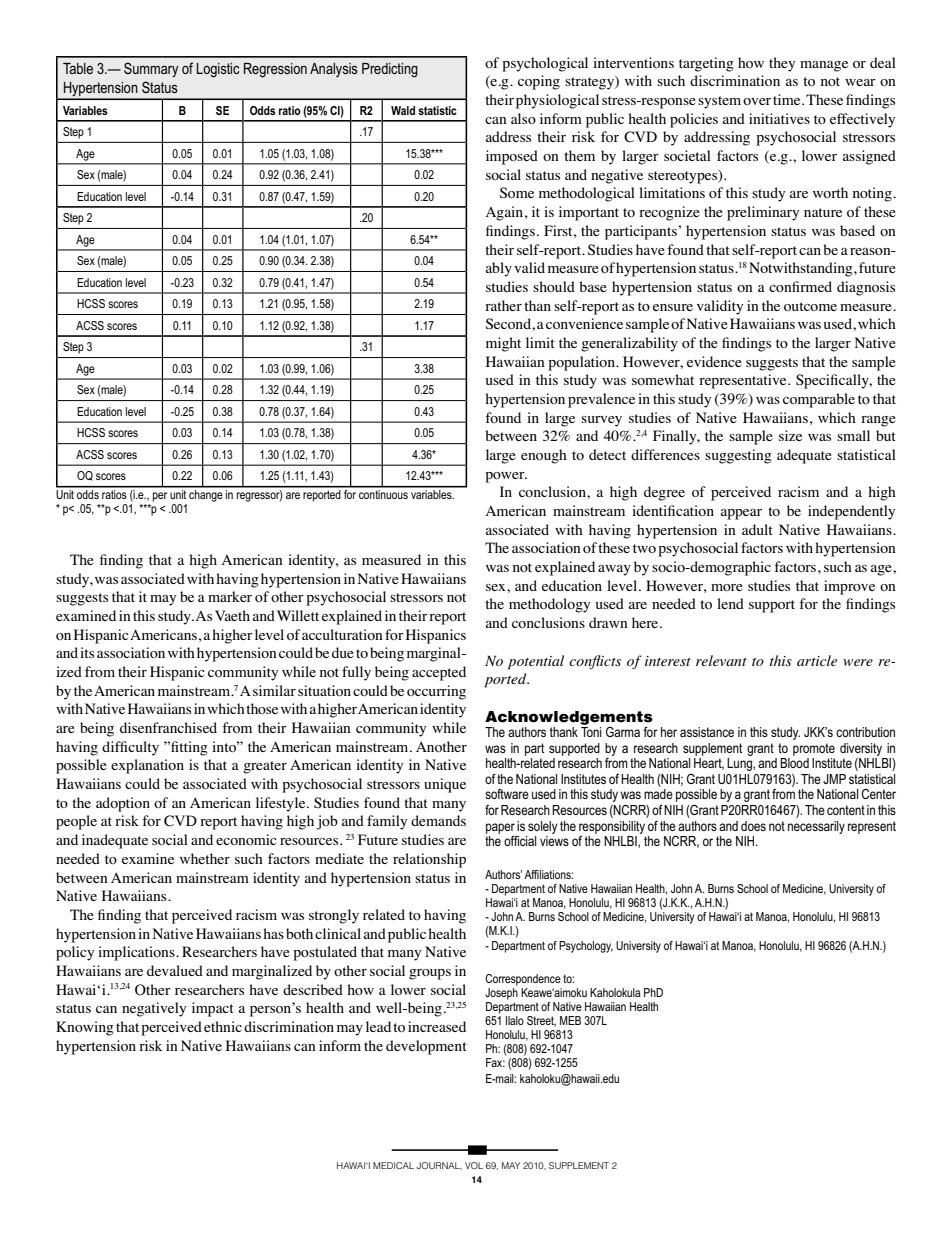  What do you see at coordinates (523, 118) in the screenshot?
I see `also` at bounding box center [523, 118].
